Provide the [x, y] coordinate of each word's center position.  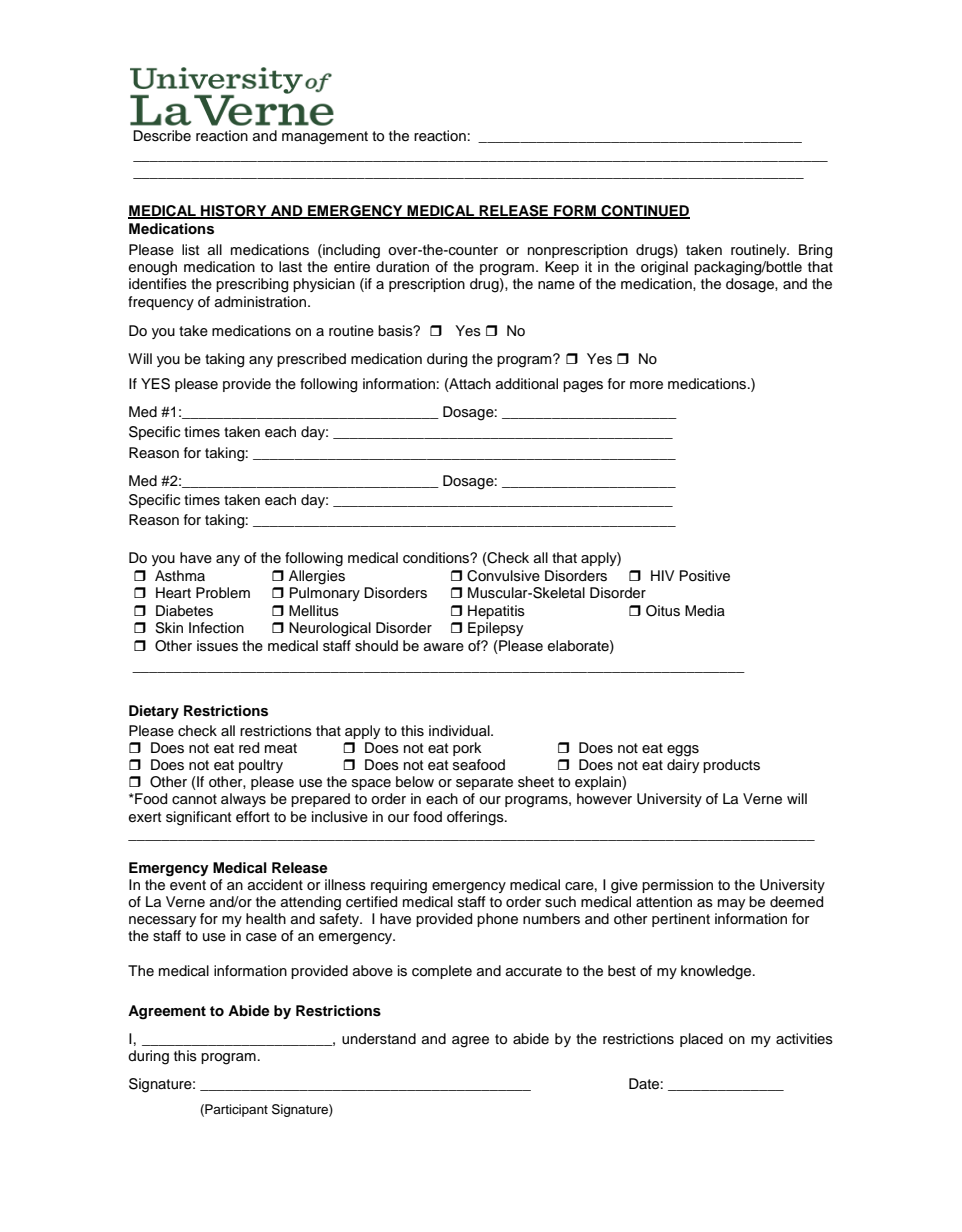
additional [527, 384]
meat [281, 748]
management [325, 138]
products [731, 766]
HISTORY [234, 212]
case [261, 937]
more [646, 385]
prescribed [311, 360]
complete [442, 972]
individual [460, 730]
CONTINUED [644, 212]
